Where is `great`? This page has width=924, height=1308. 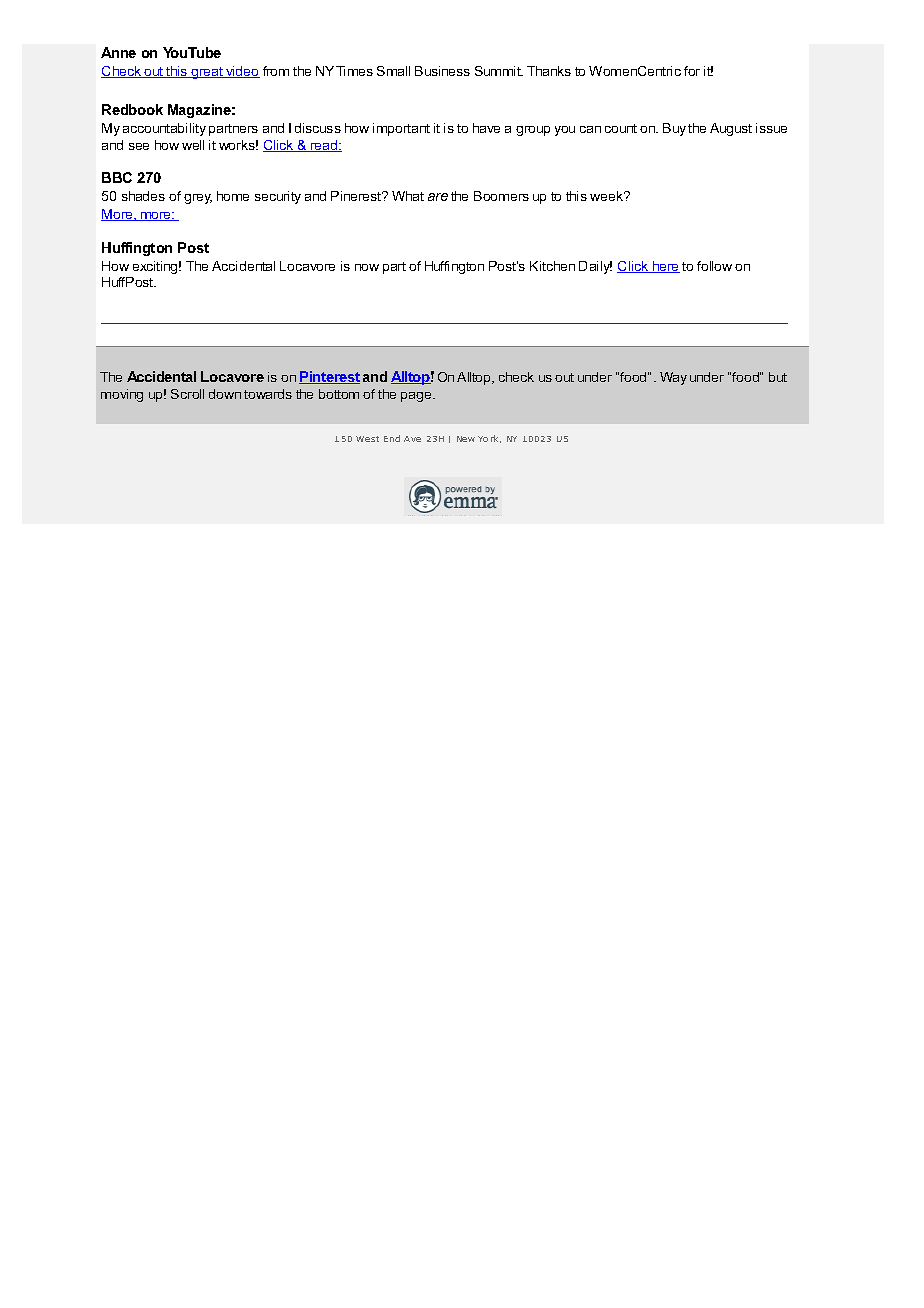
great is located at coordinates (207, 73).
